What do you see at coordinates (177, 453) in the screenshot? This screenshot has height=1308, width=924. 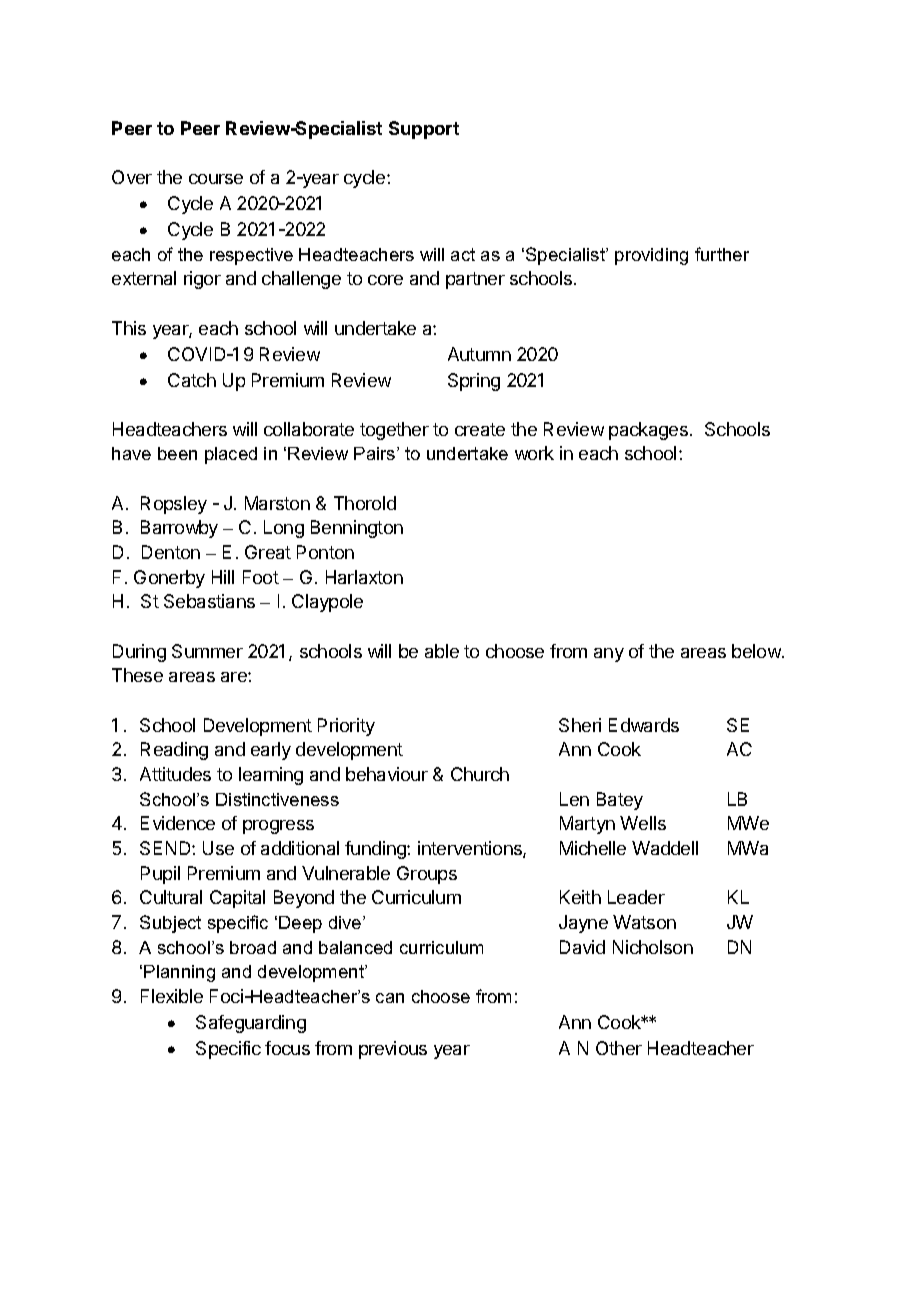 I see `been` at bounding box center [177, 453].
